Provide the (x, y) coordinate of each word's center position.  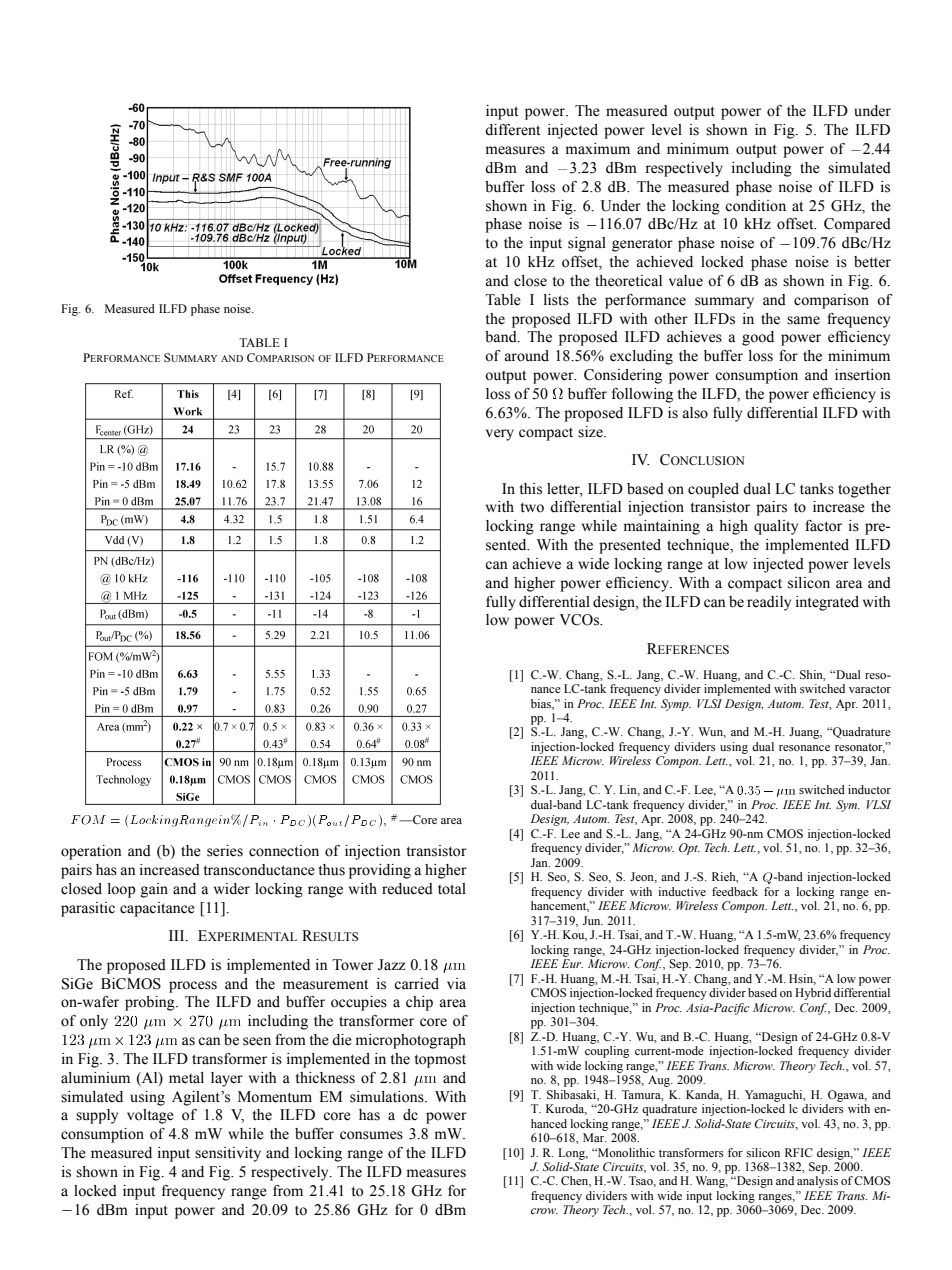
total (452, 889)
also (695, 413)
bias (542, 704)
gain (154, 890)
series (225, 851)
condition (755, 206)
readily (769, 603)
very (500, 435)
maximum (598, 148)
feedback (735, 891)
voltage (150, 1116)
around (526, 356)
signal (587, 244)
